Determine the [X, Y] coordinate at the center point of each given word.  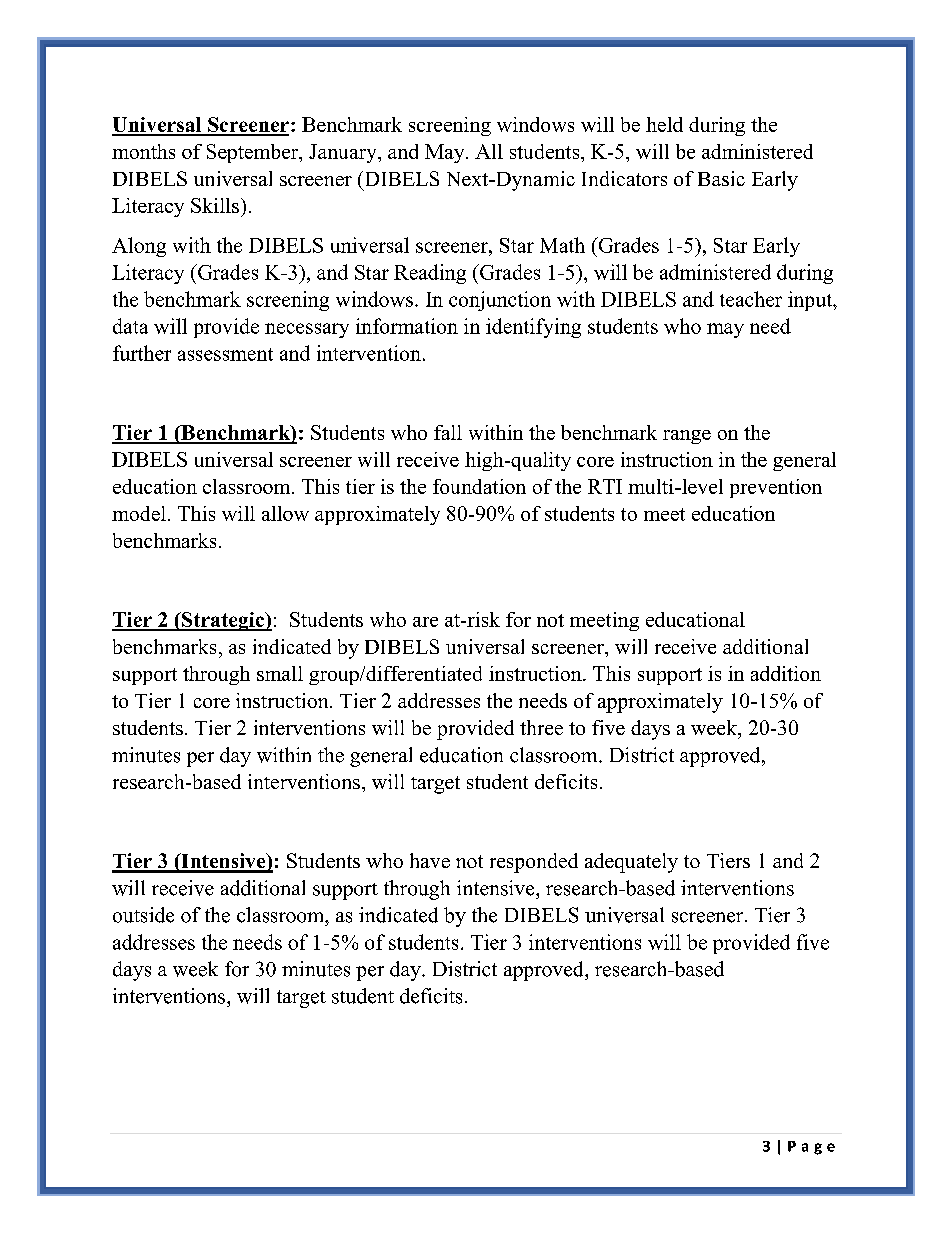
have [430, 860]
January [344, 153]
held [664, 124]
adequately [631, 863]
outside [143, 915]
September [254, 153]
